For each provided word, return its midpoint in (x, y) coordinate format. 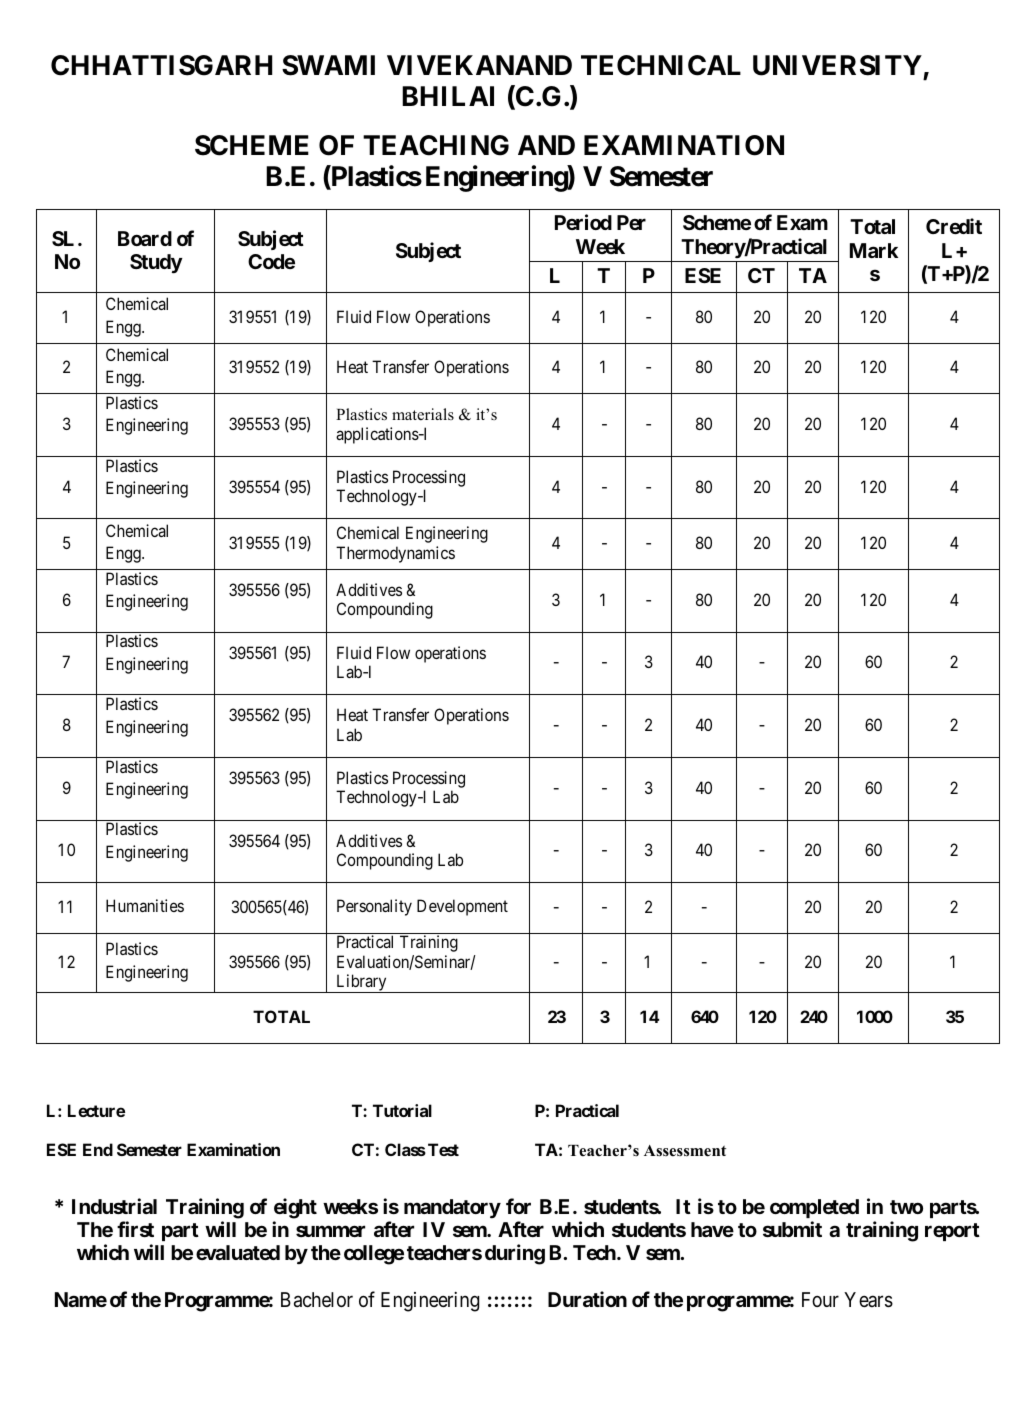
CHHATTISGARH (161, 65)
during (515, 1254)
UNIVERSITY (837, 65)
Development (462, 907)
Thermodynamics (395, 554)
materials (423, 414)
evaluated (238, 1252)
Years (868, 1300)
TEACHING (436, 145)
